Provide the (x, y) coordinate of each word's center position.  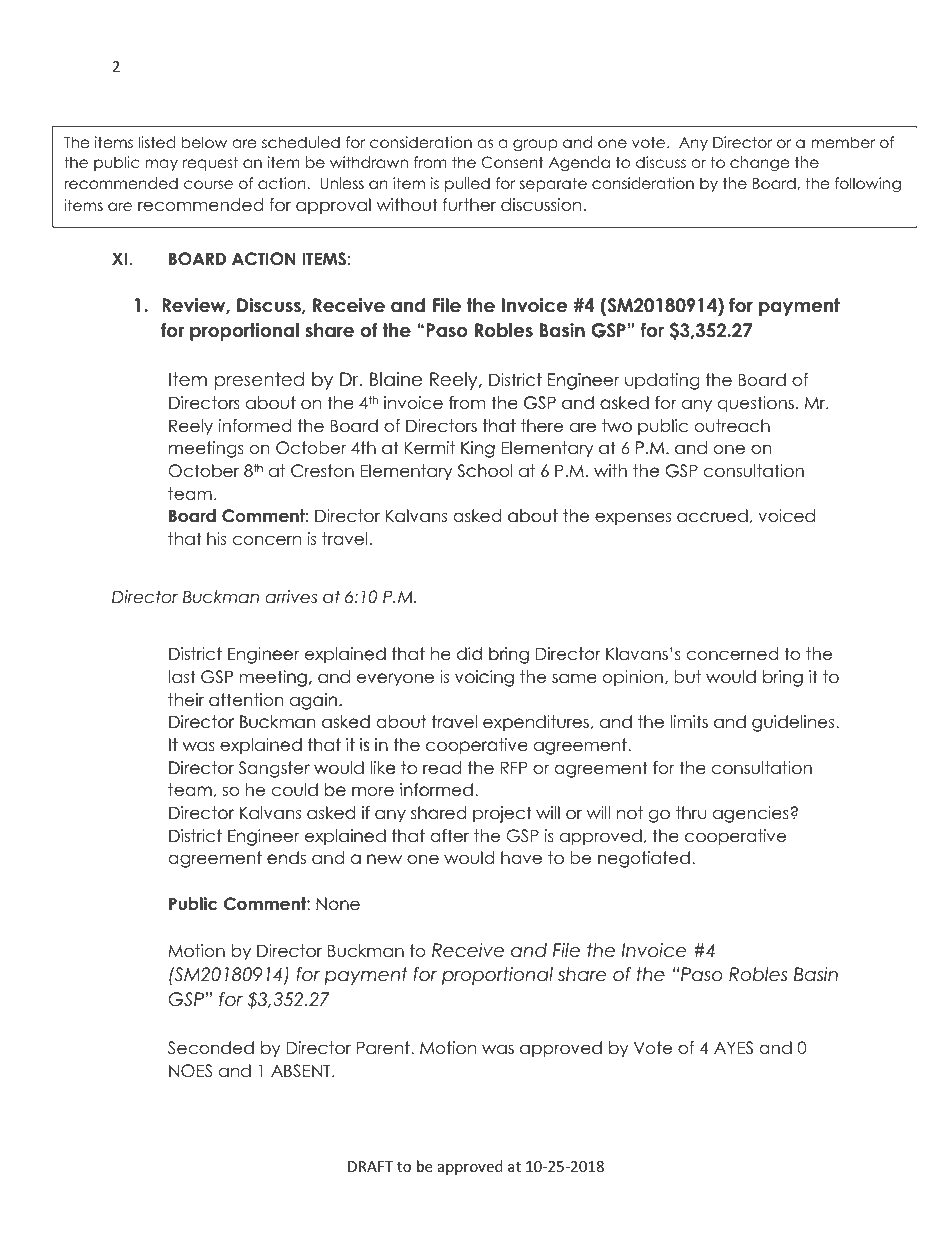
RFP (514, 767)
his (216, 539)
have (521, 858)
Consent (513, 162)
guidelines (794, 723)
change (759, 164)
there (542, 426)
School (484, 472)
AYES (733, 1048)
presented (259, 381)
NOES (190, 1071)
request (210, 163)
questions (756, 404)
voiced (786, 516)
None (338, 903)
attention (246, 700)
